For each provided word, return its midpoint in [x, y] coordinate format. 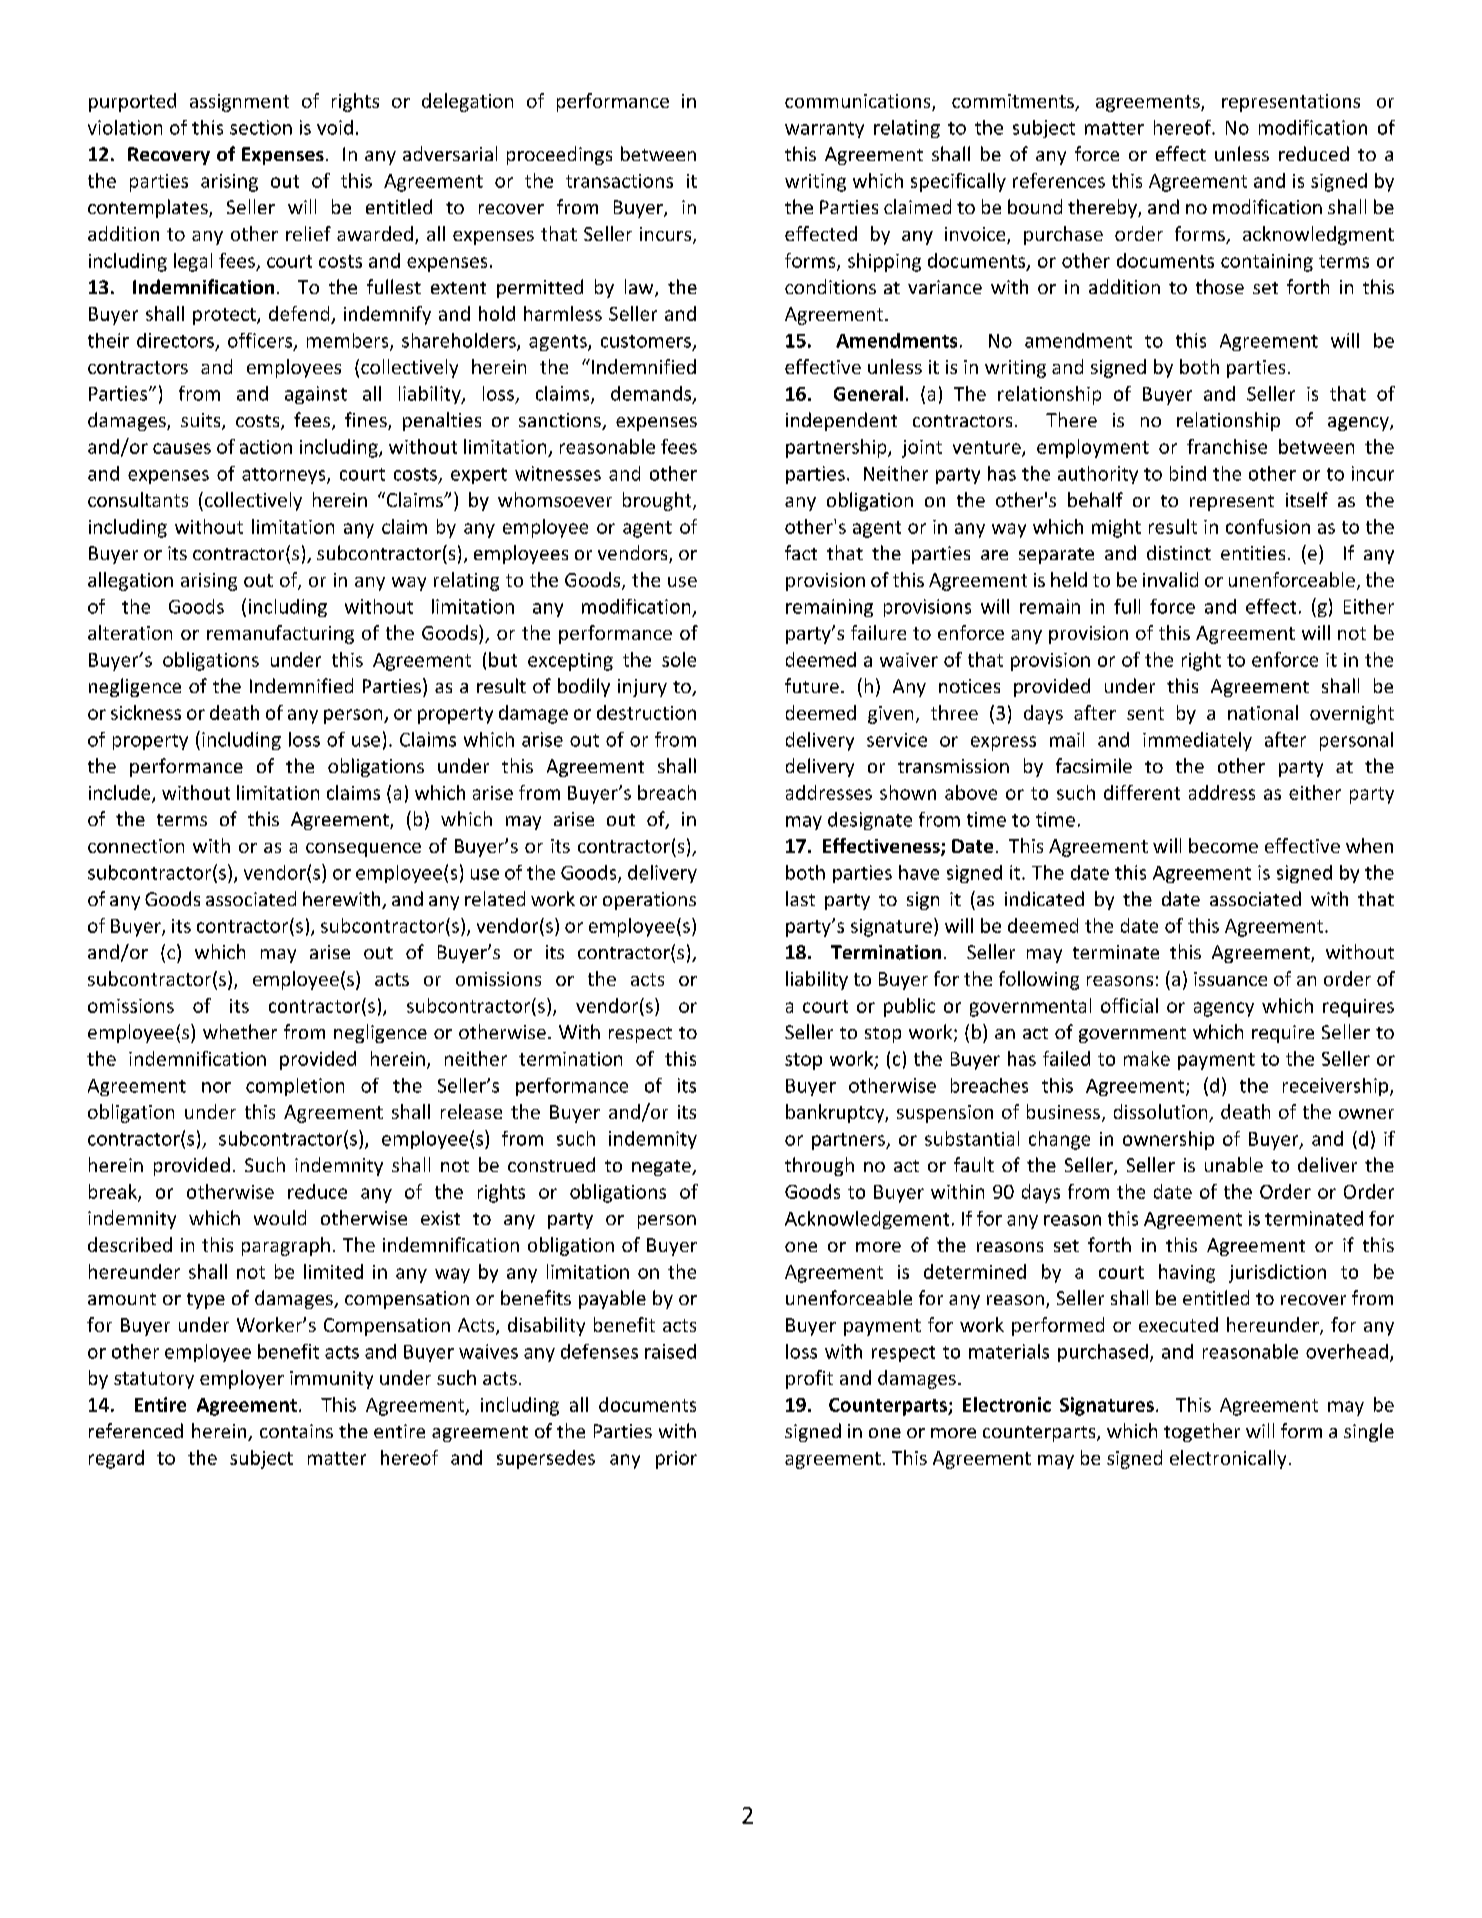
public [909, 1007]
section [261, 127]
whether [240, 1031]
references [1059, 180]
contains [296, 1431]
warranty [824, 130]
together [1202, 1432]
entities [1253, 553]
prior [676, 1460]
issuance [1230, 979]
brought [658, 501]
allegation [130, 581]
